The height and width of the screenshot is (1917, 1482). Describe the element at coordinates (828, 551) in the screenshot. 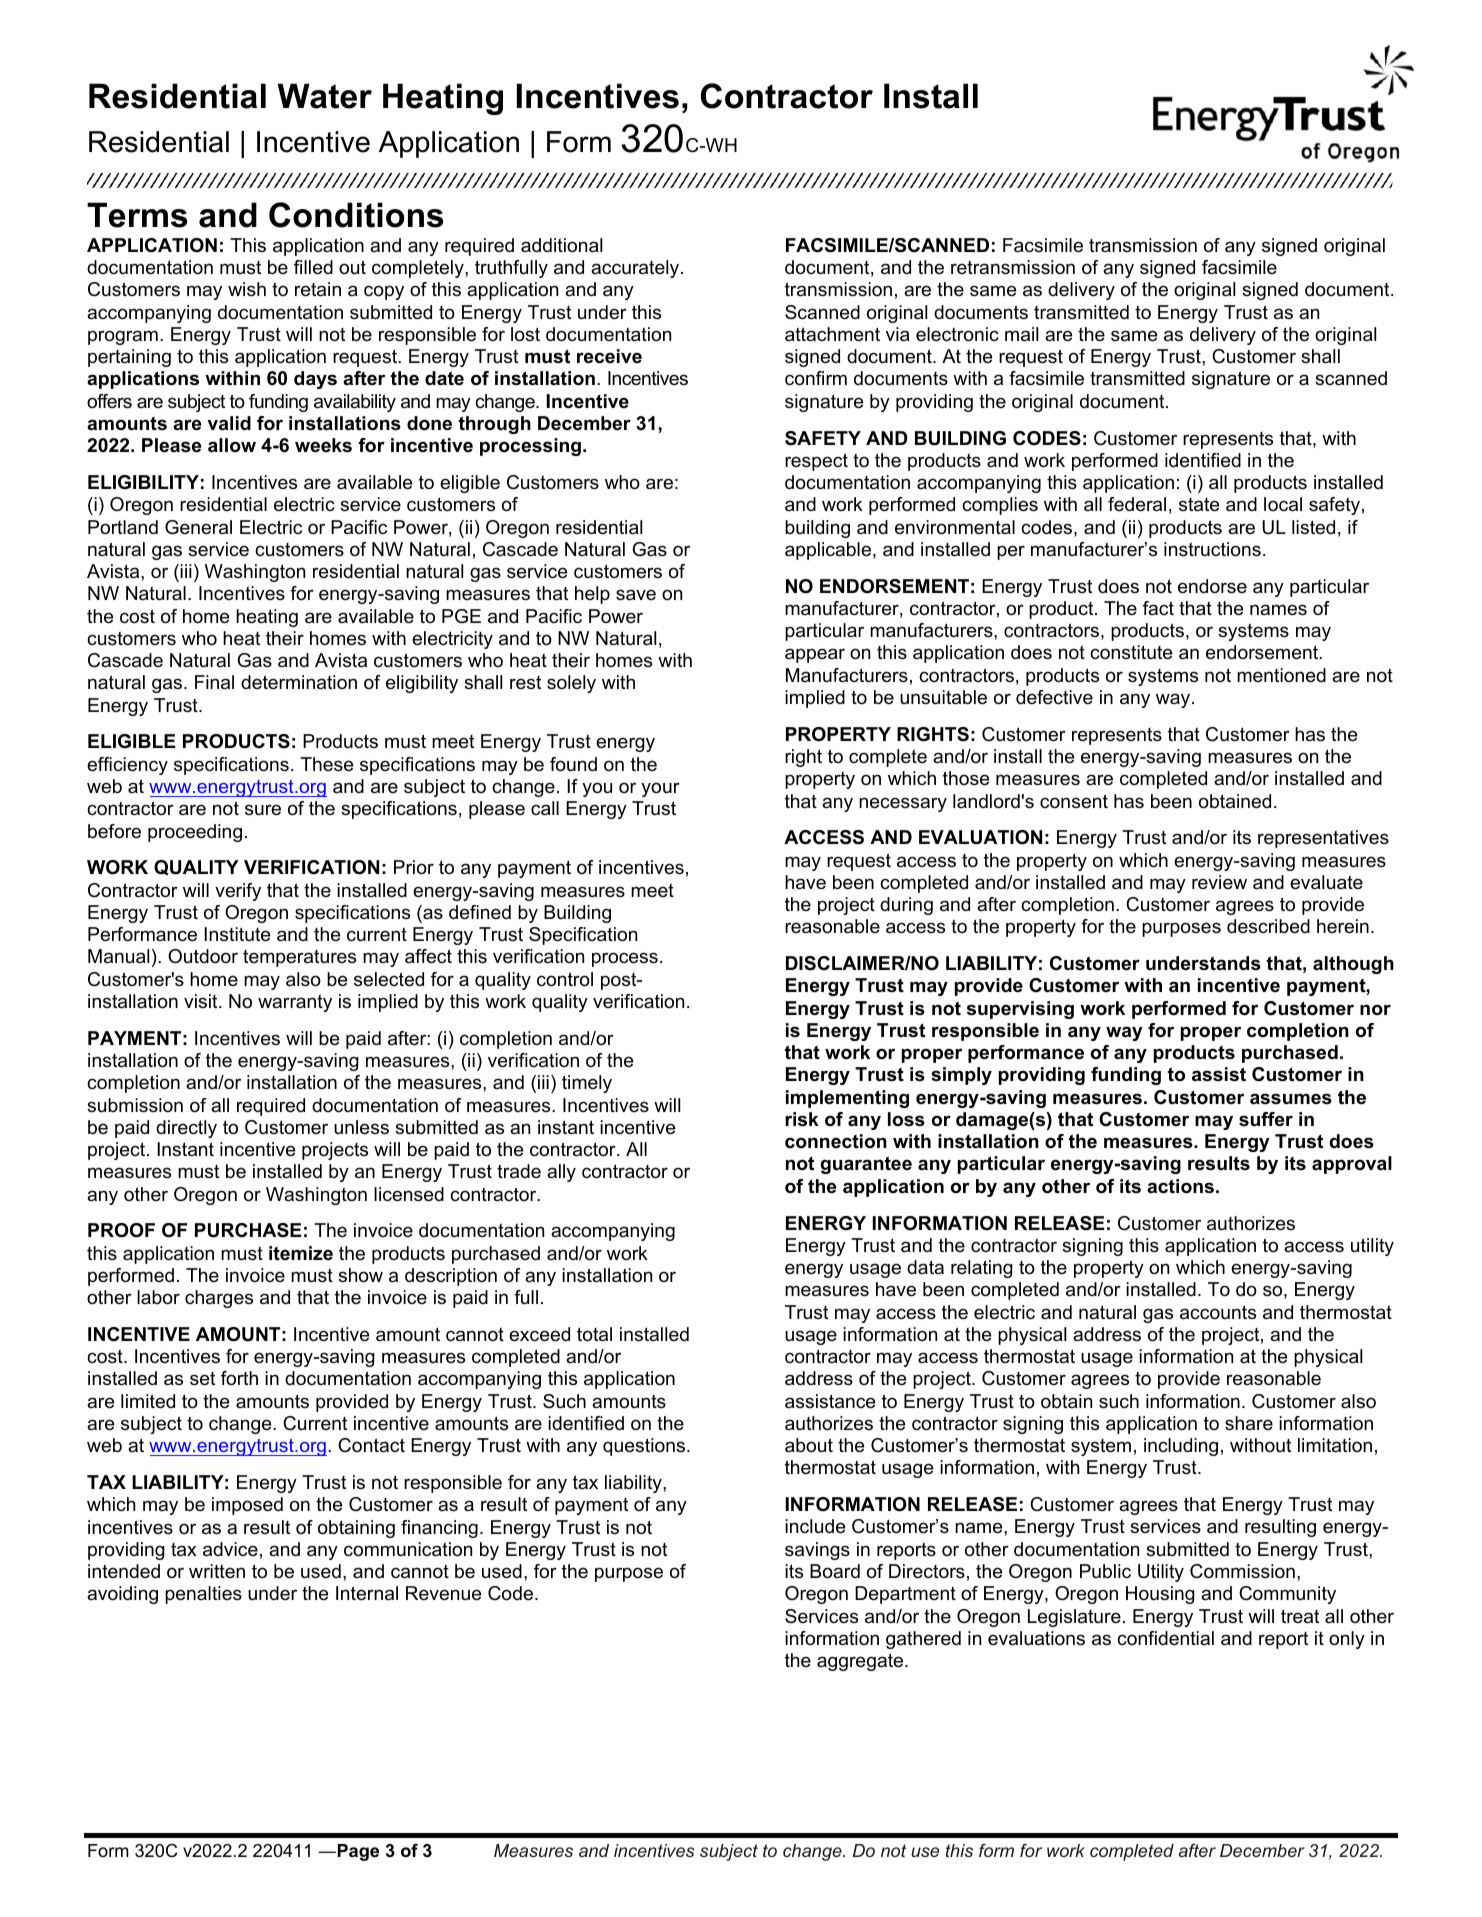

I see `applicable` at that location.
